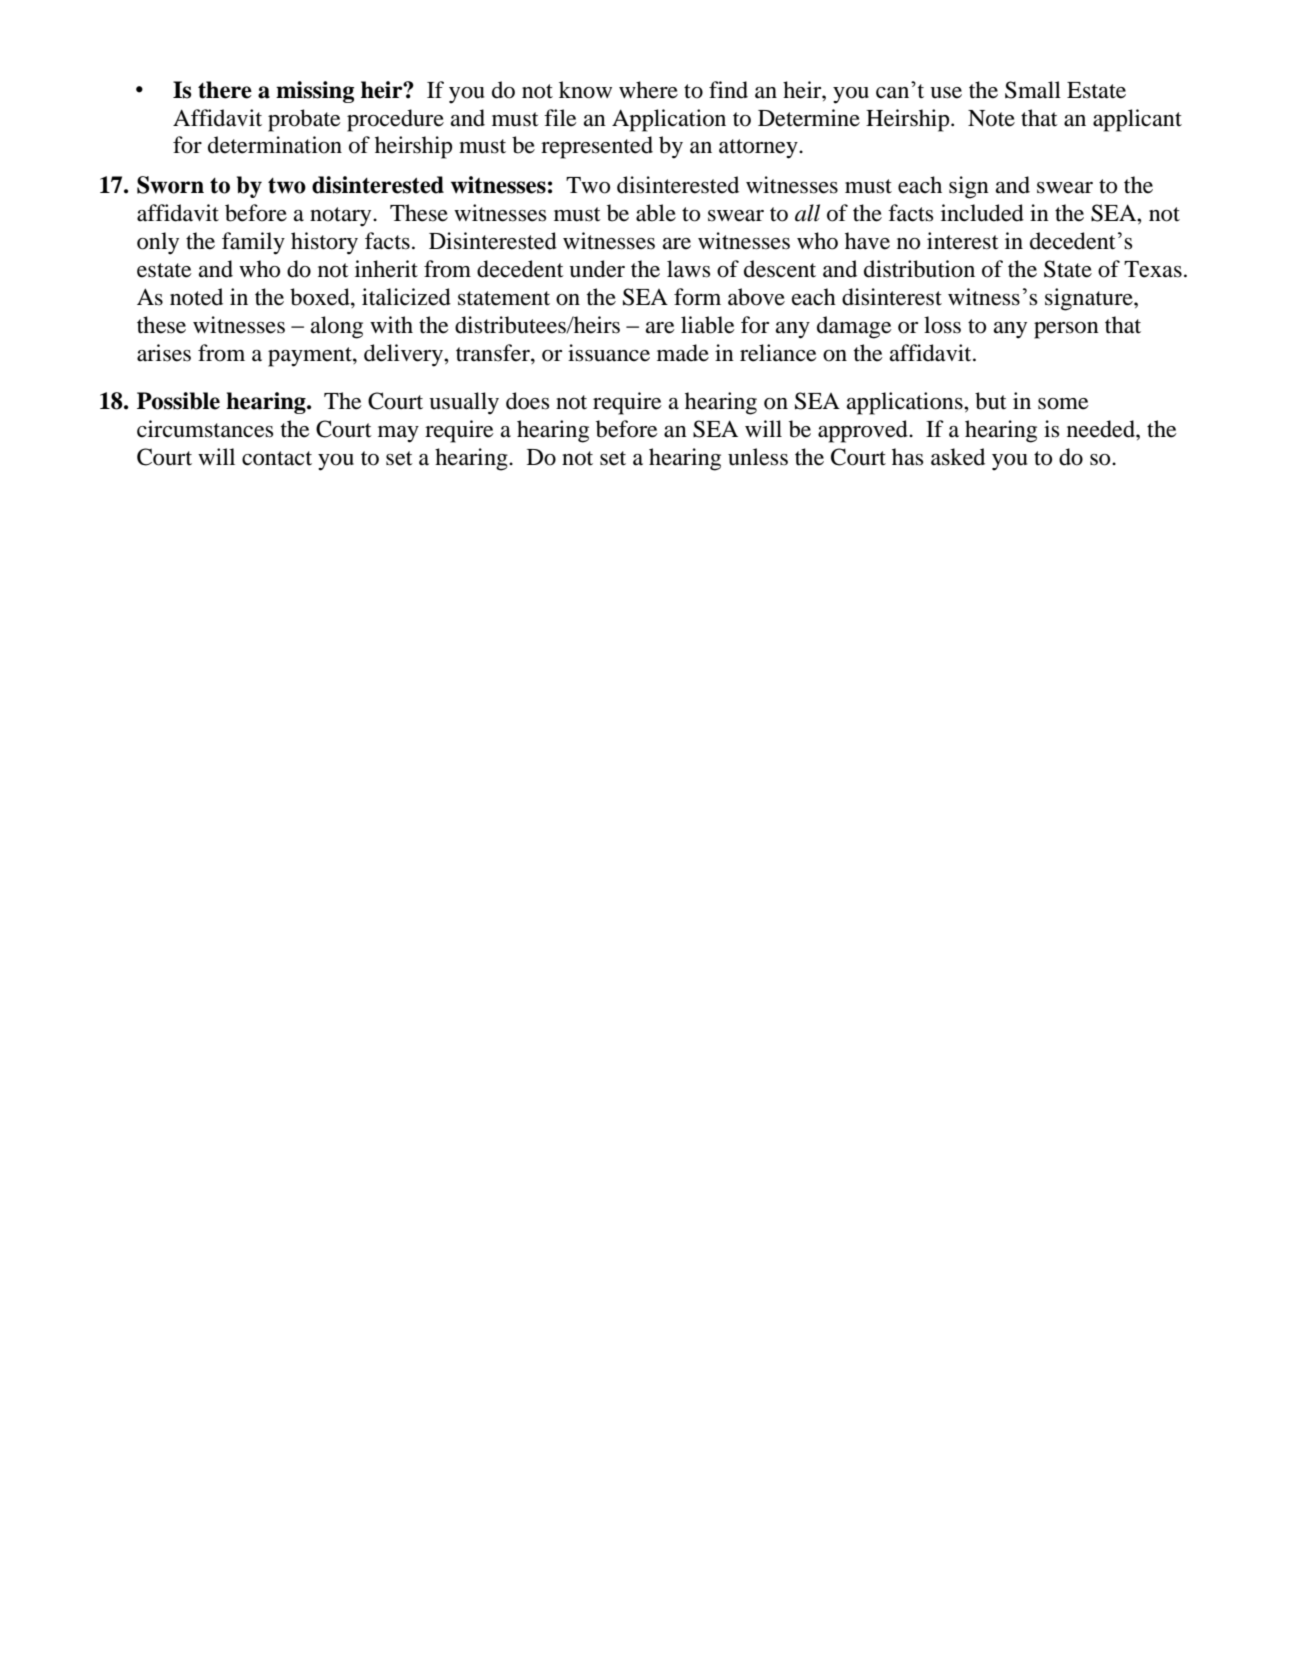 This screenshot has width=1292, height=1672. Describe the element at coordinates (1033, 90) in the screenshot. I see `Small` at that location.
